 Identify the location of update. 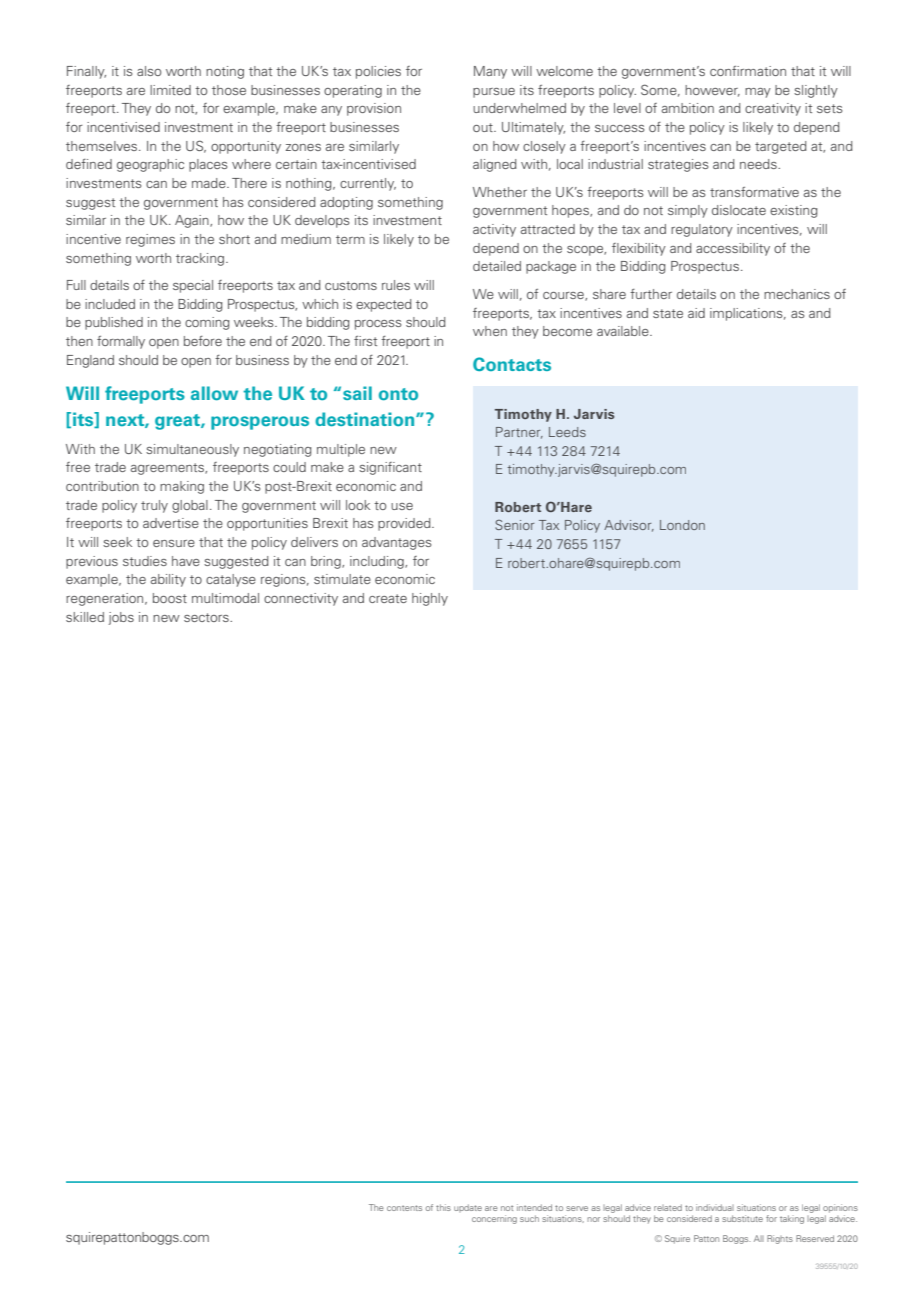
(468, 1208).
